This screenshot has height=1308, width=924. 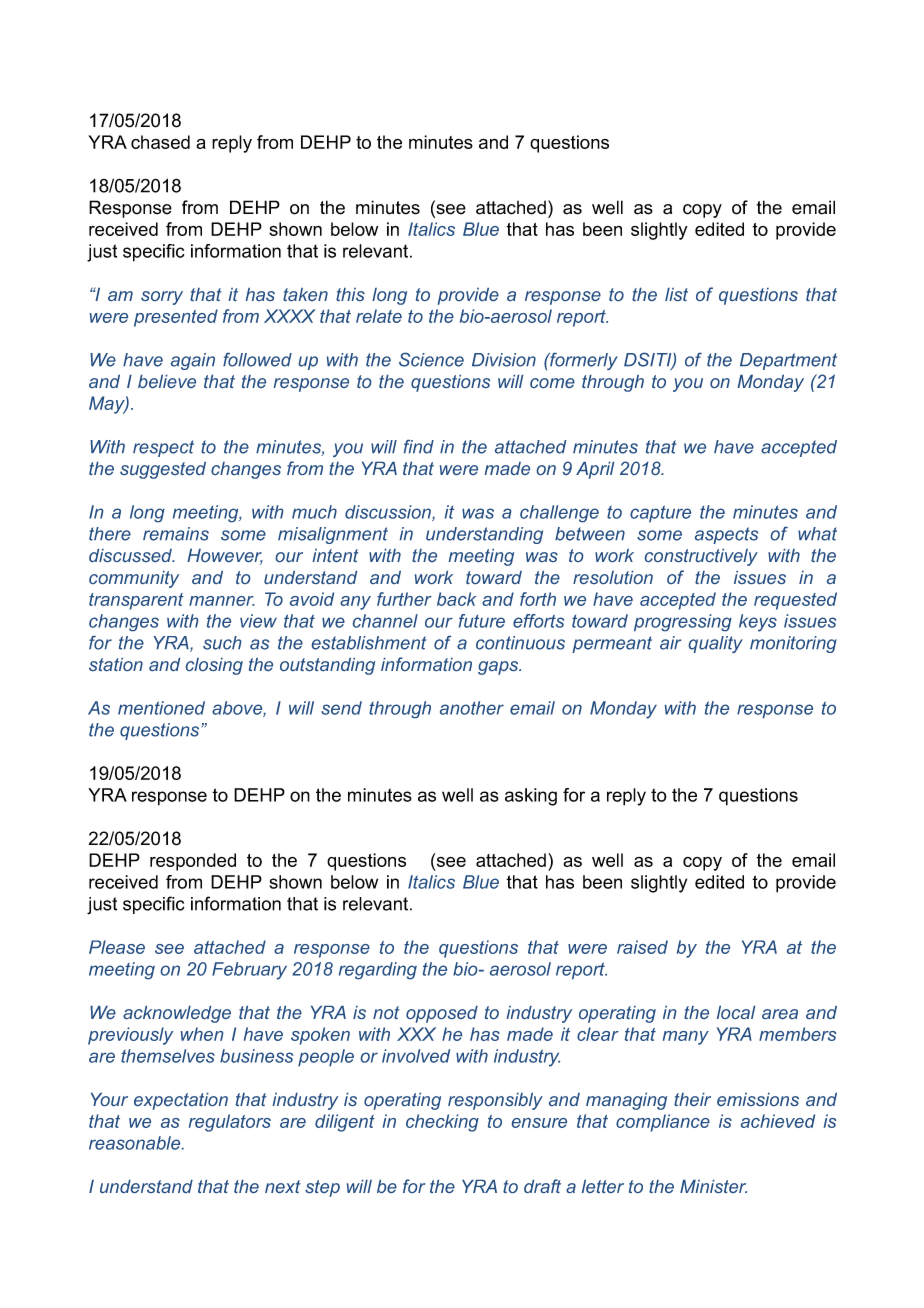 I want to click on quality, so click(x=716, y=644).
